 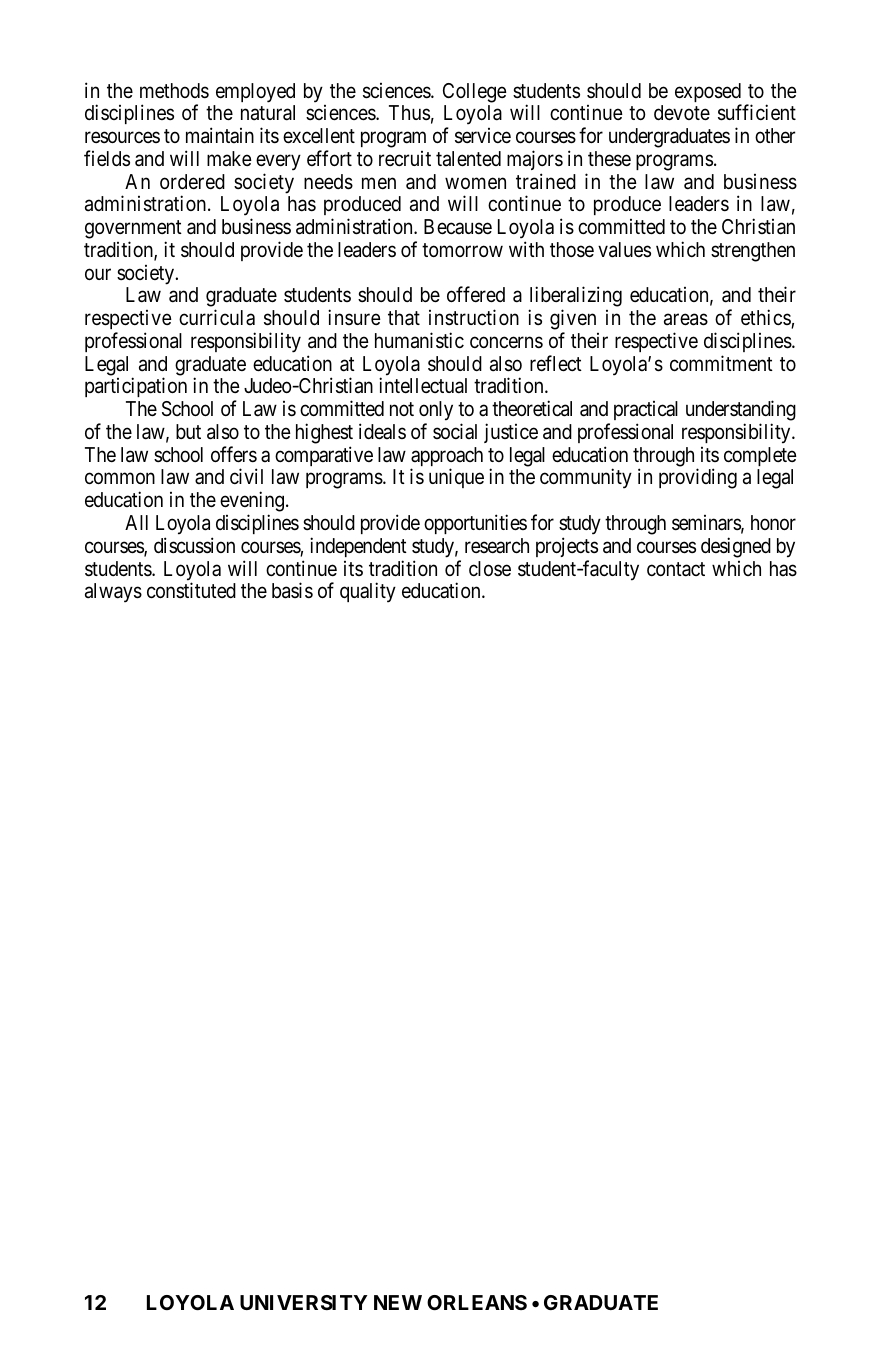 I want to click on devote, so click(x=682, y=113).
